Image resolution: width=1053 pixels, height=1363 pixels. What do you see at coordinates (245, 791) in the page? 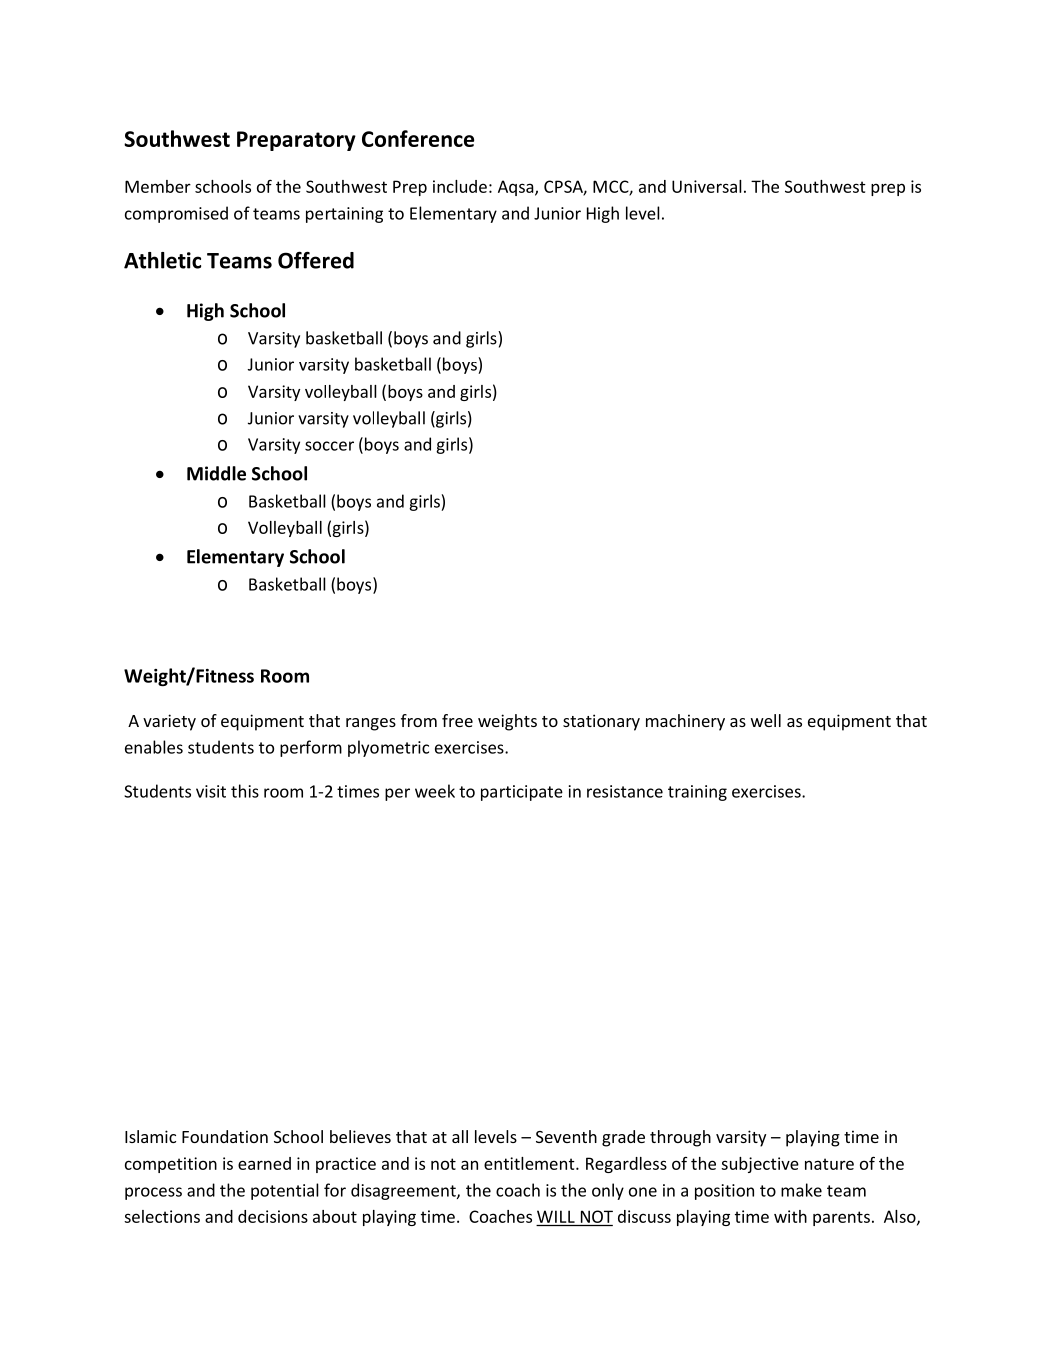
I see `this` at bounding box center [245, 791].
